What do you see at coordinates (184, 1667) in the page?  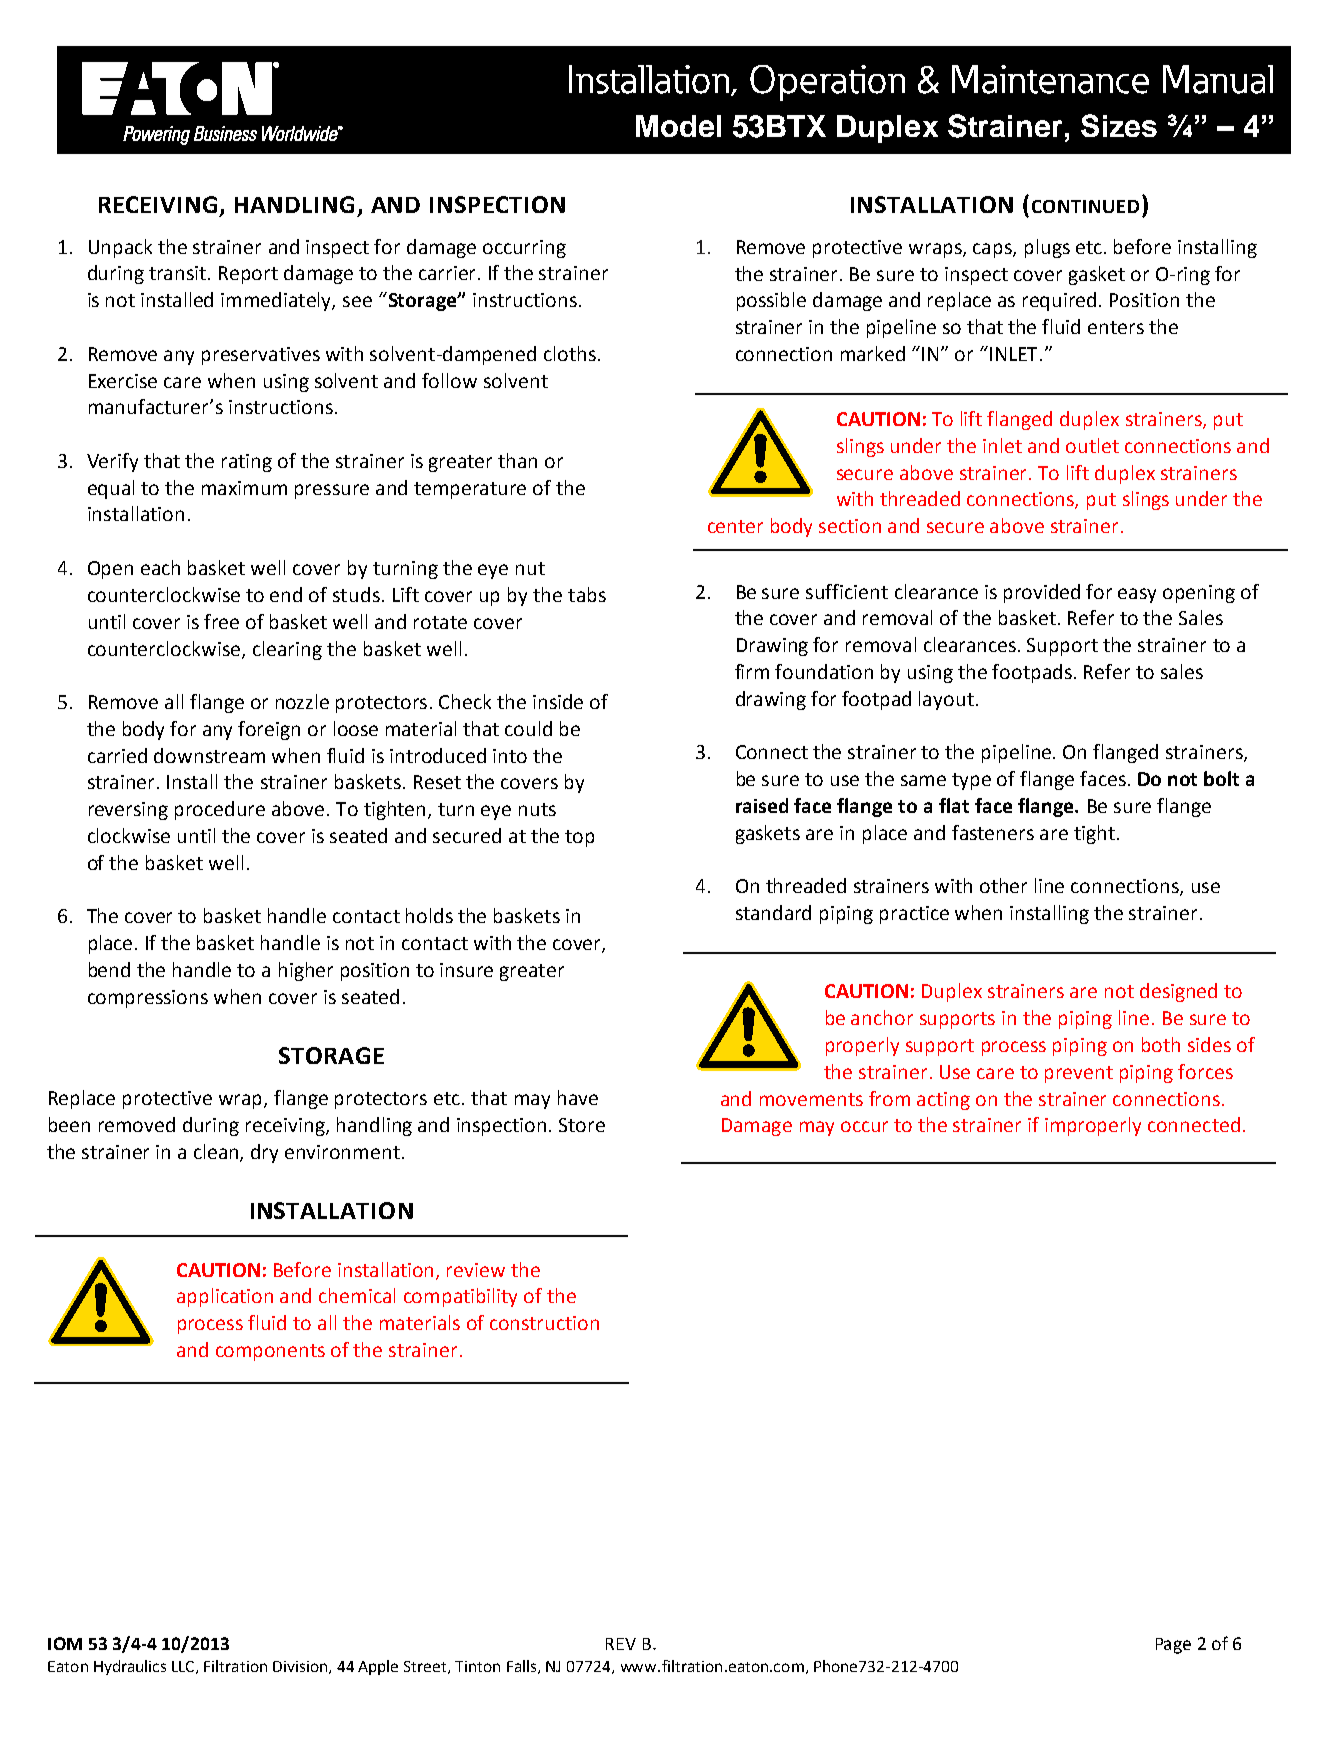 I see `LLC` at bounding box center [184, 1667].
